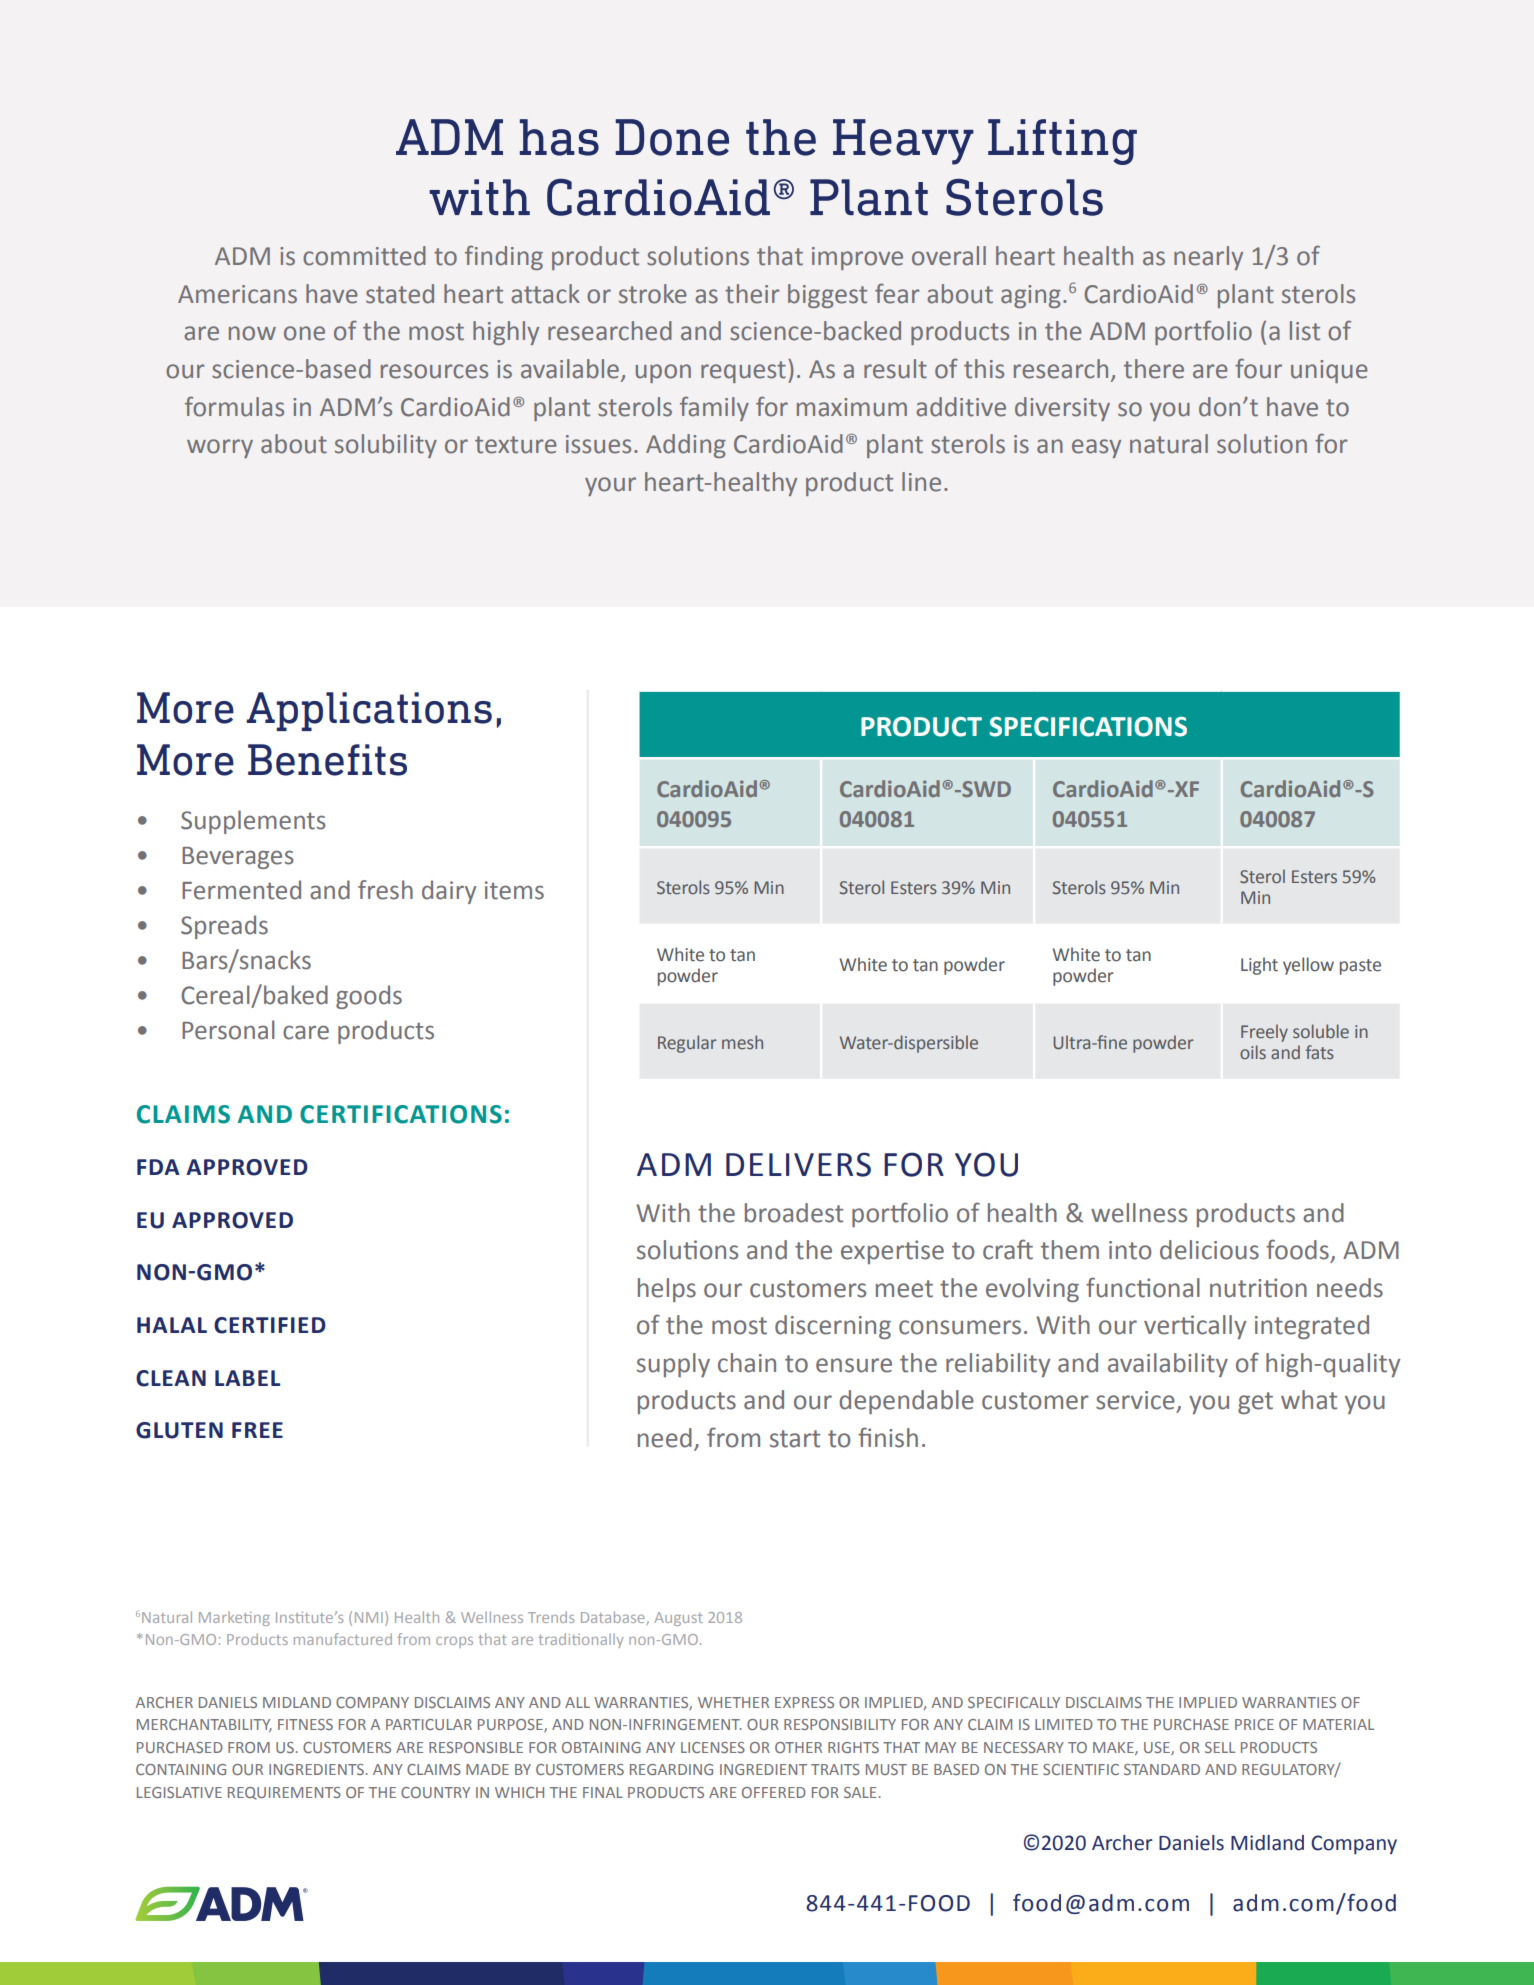 The width and height of the document is (1534, 1985). Describe the element at coordinates (364, 256) in the document. I see `committed` at that location.
